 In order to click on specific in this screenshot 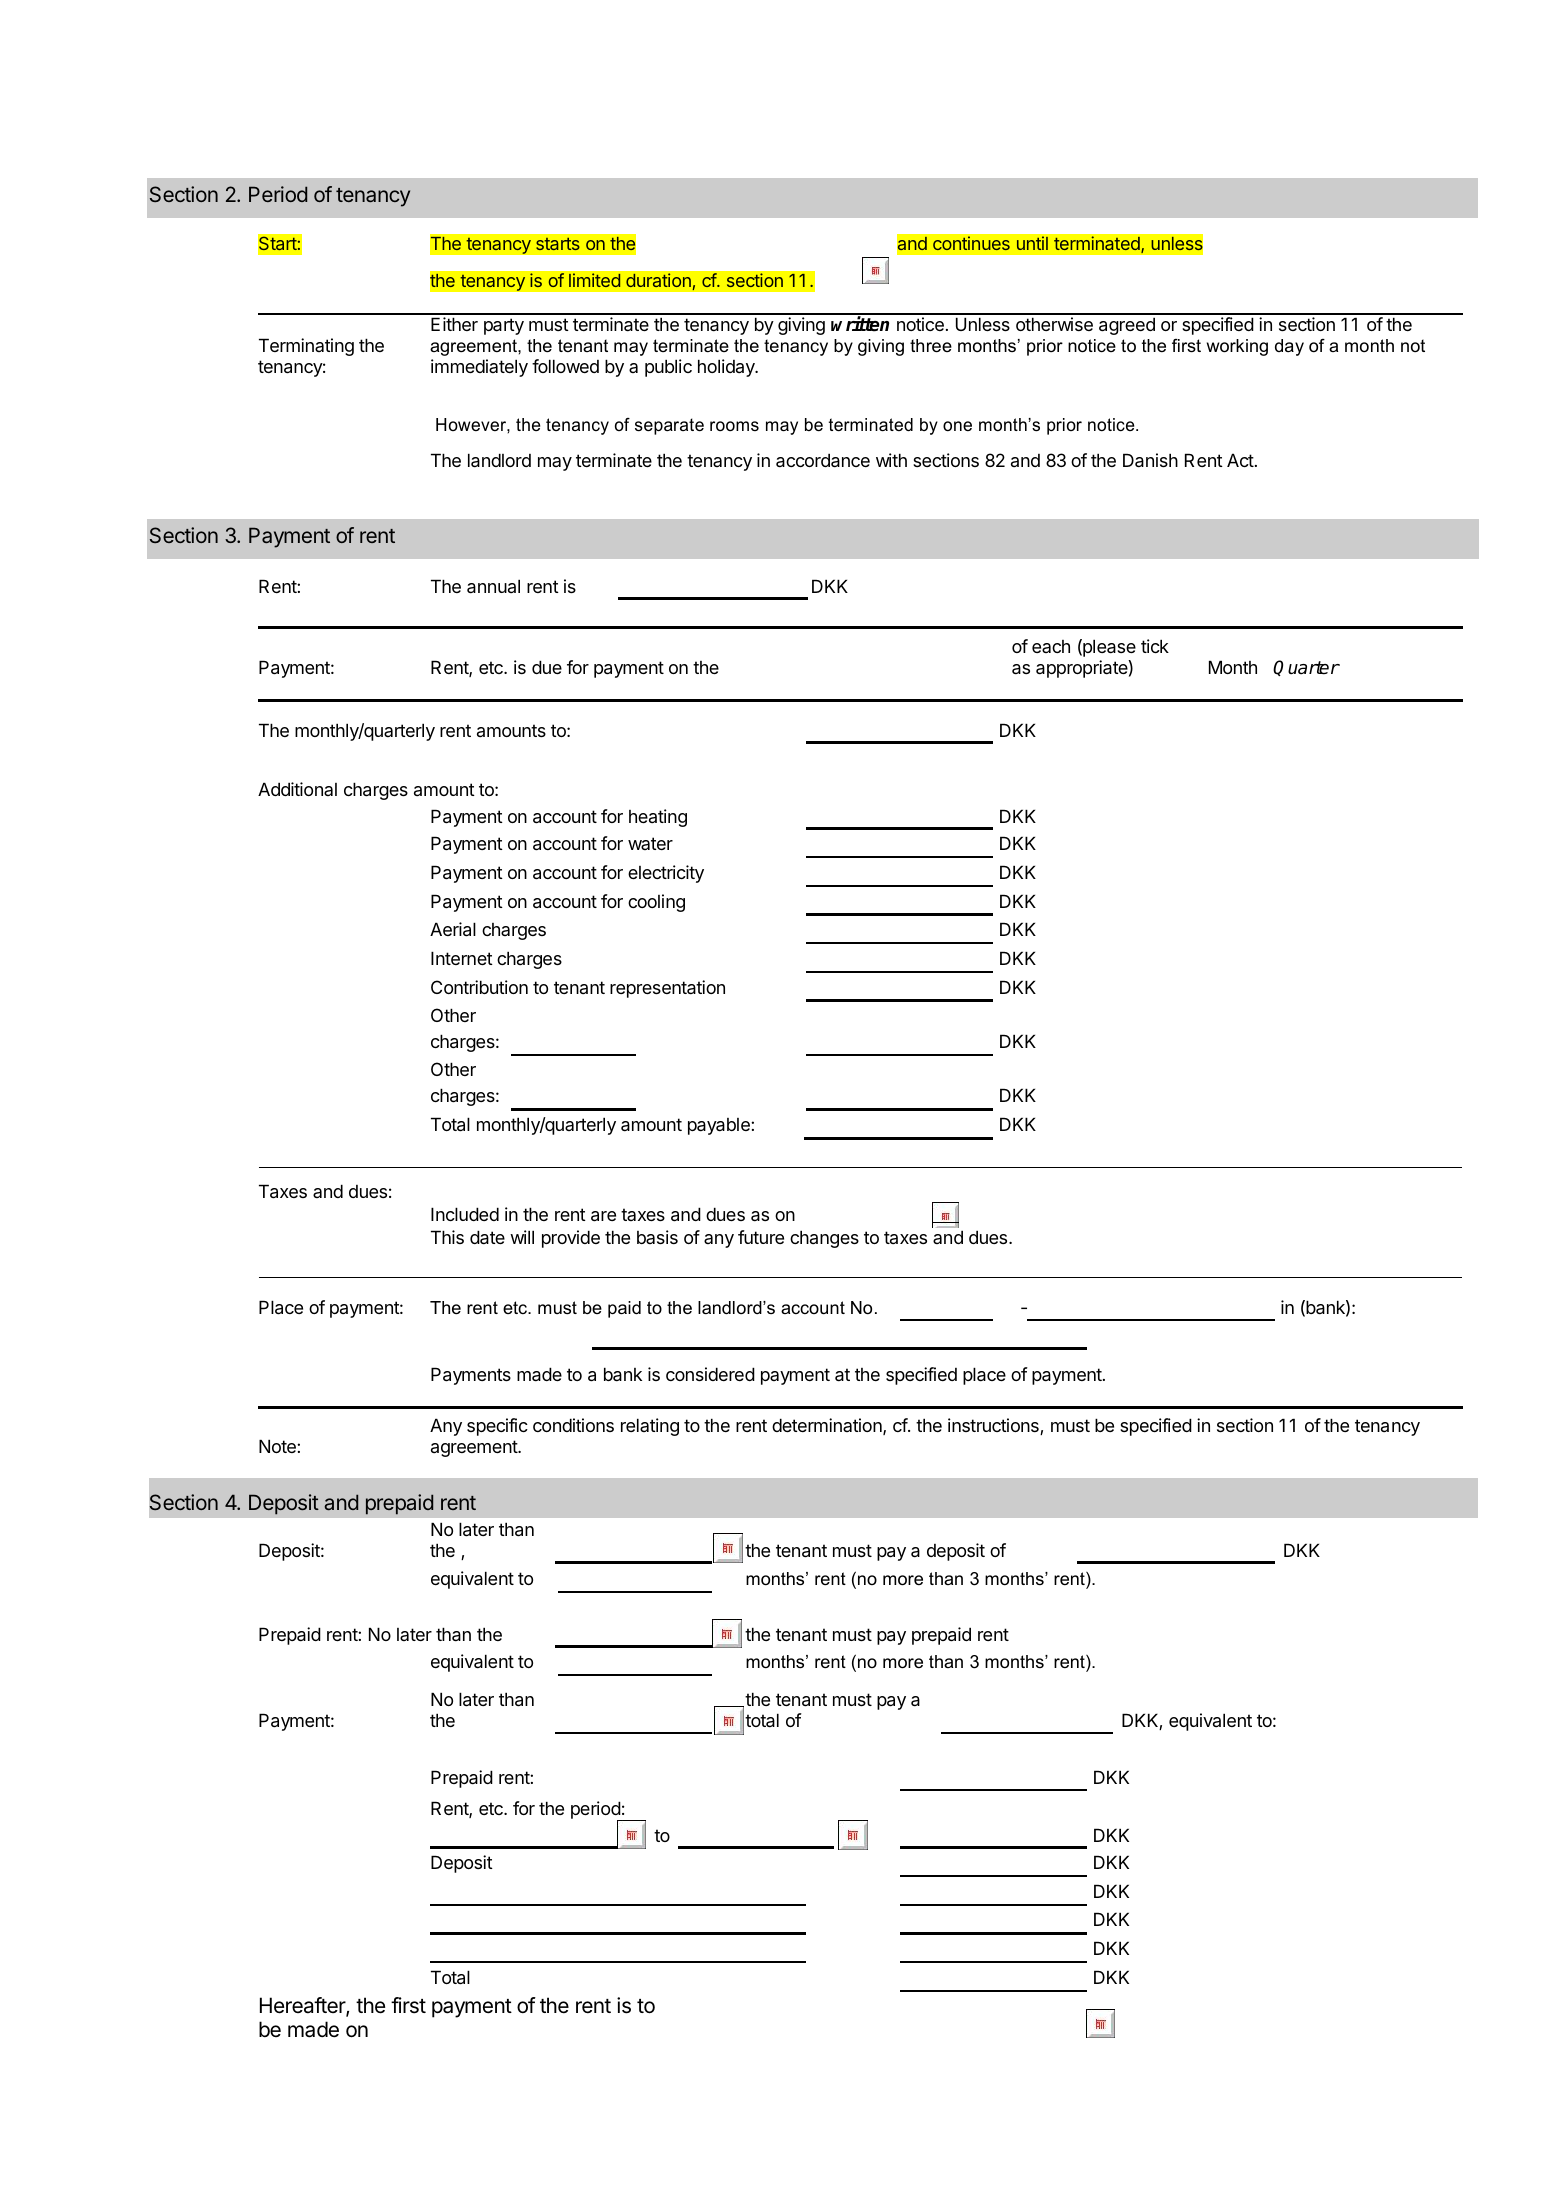, I will do `click(497, 1427)`.
